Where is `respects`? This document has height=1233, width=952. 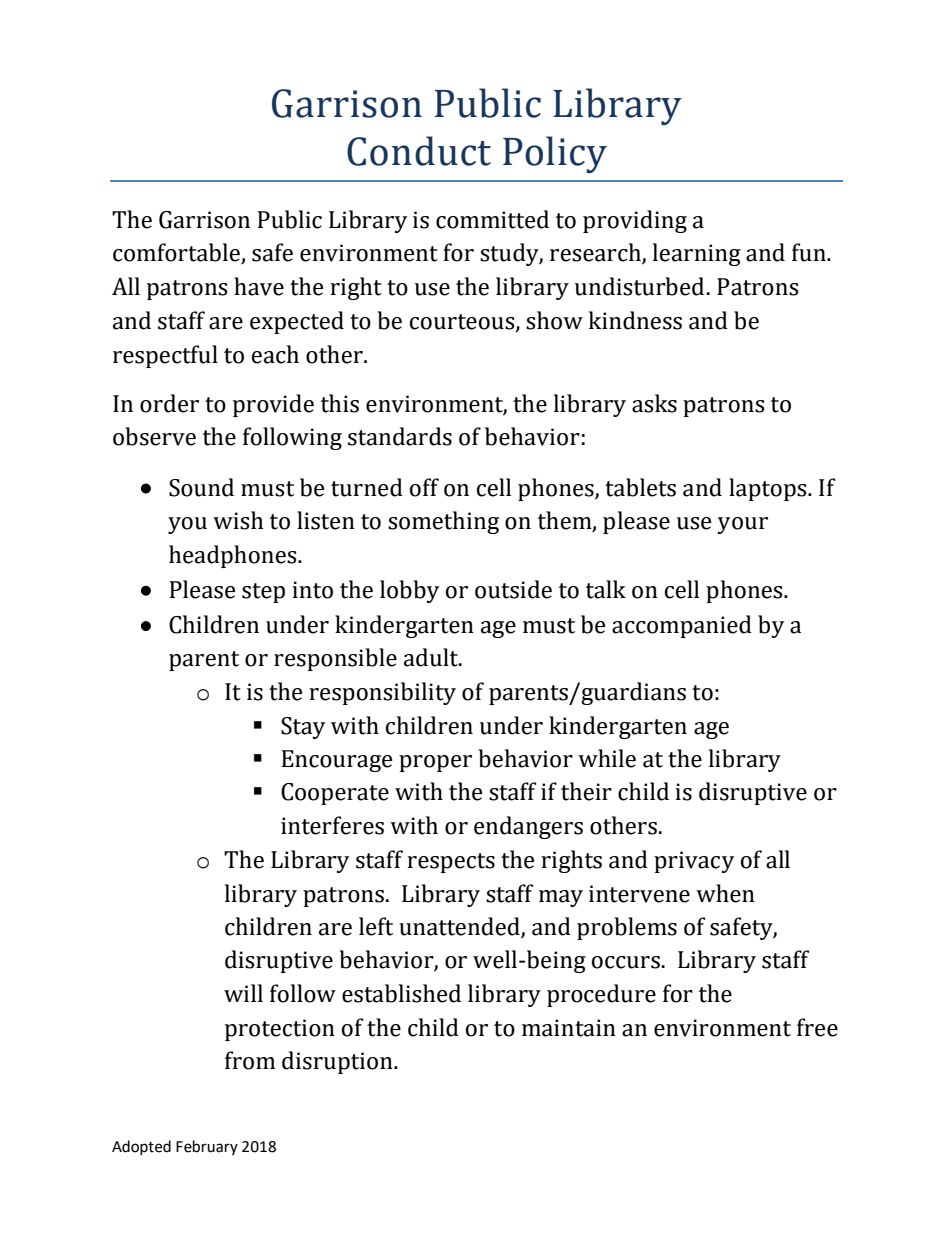
respects is located at coordinates (451, 863).
